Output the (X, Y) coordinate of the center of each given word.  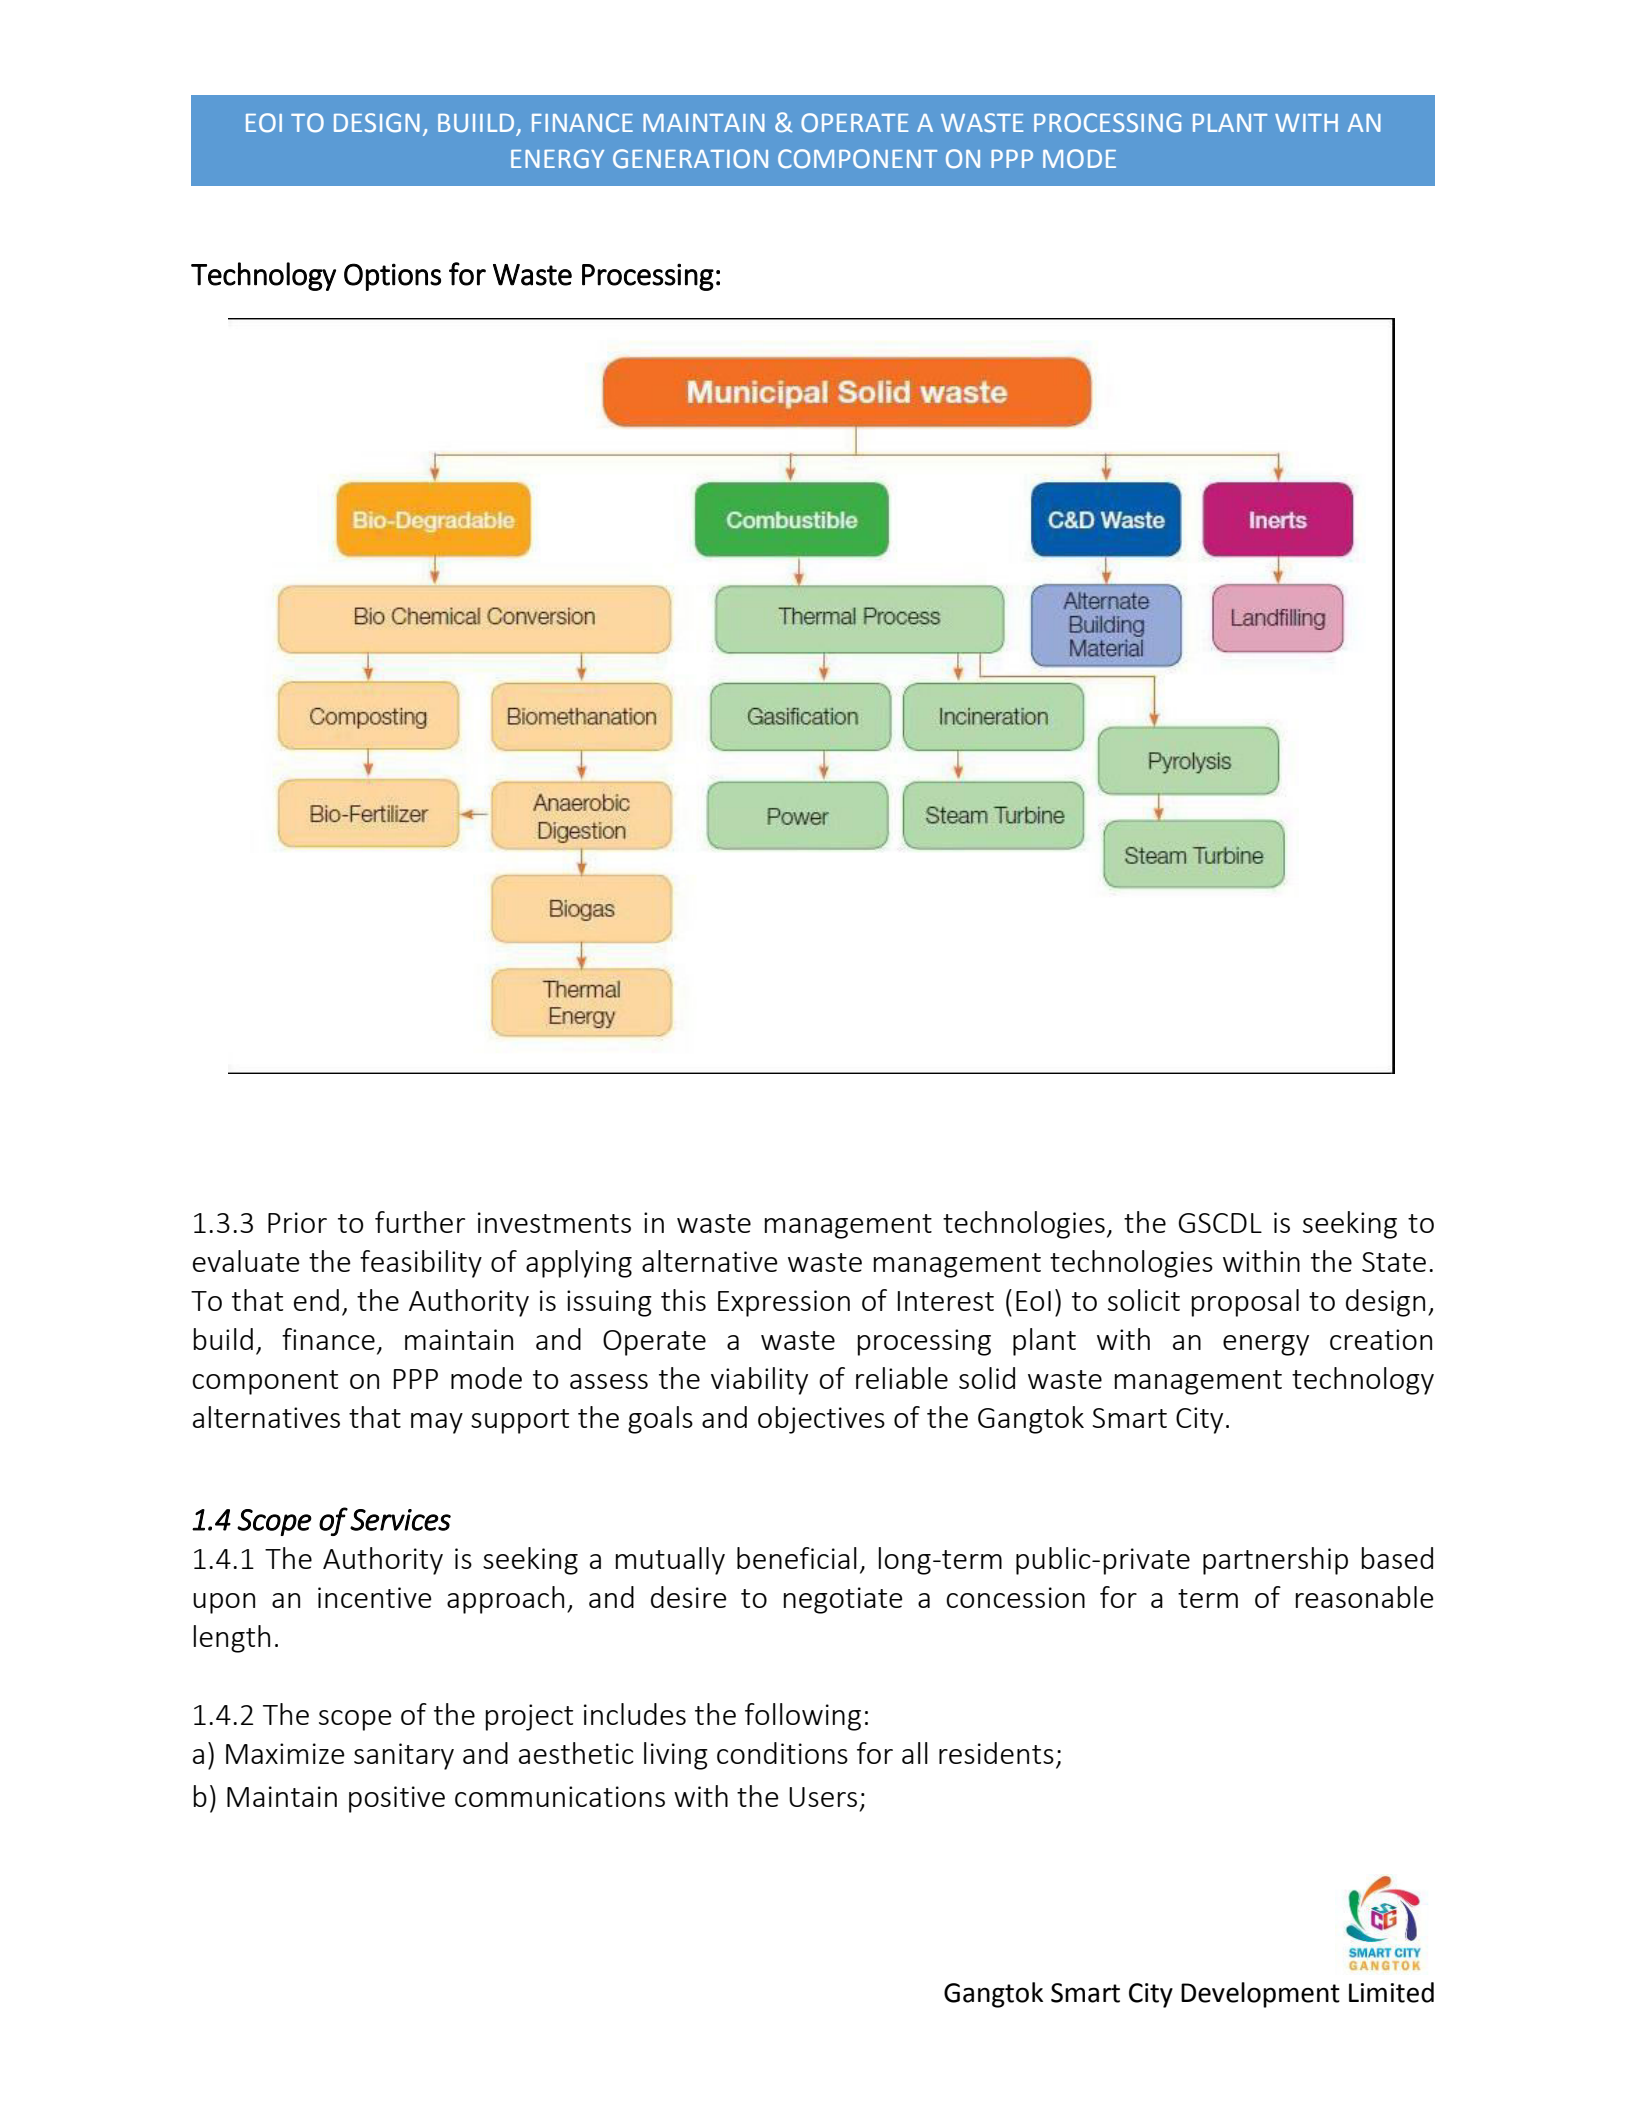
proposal (1245, 1303)
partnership (1275, 1561)
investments (554, 1222)
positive (397, 1799)
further (420, 1222)
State (1394, 1262)
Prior (297, 1222)
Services (400, 1520)
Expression (784, 1303)
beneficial (797, 1558)
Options (392, 277)
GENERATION (690, 158)
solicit (1144, 1300)
